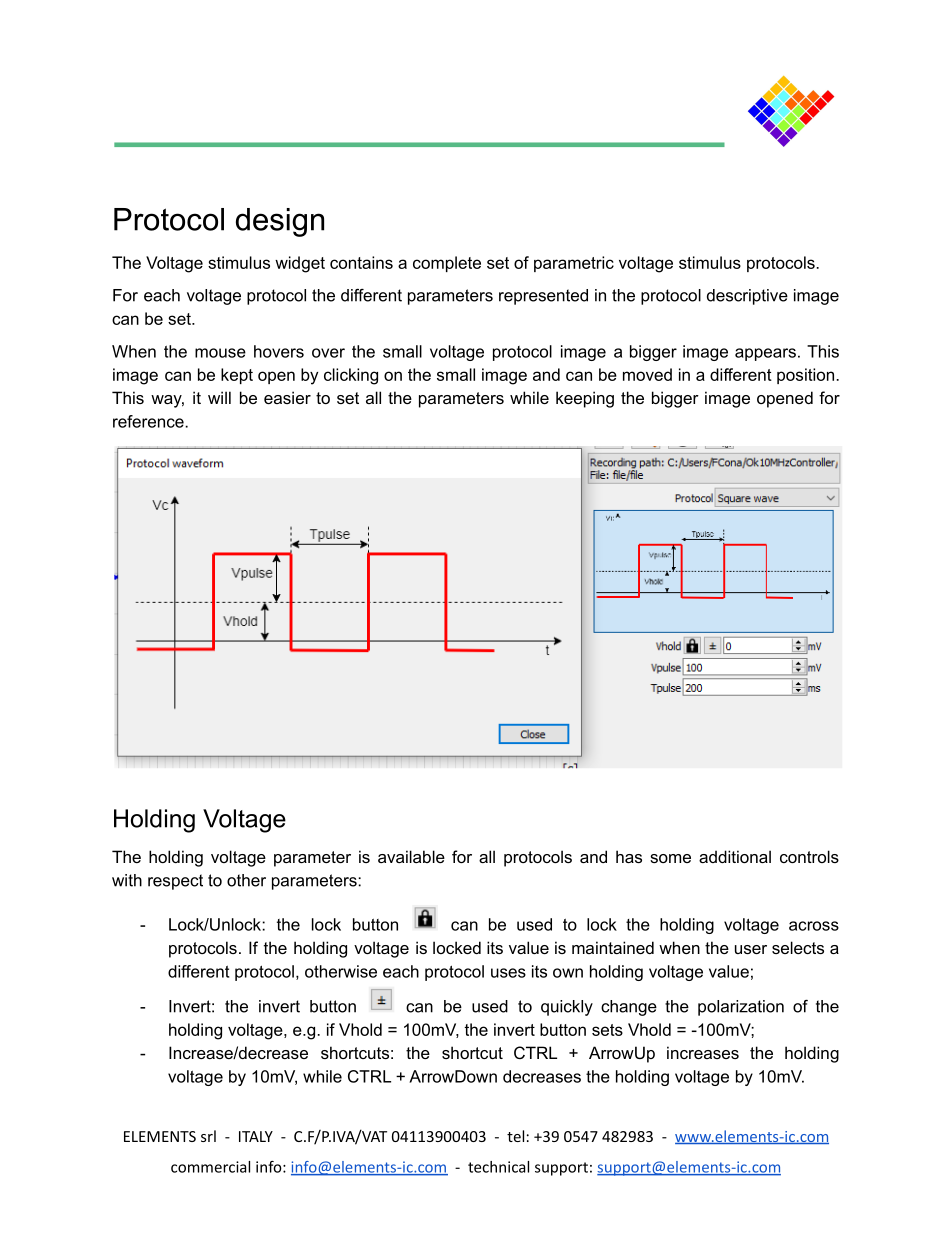  Describe the element at coordinates (208, 1136) in the page. I see `srl` at that location.
